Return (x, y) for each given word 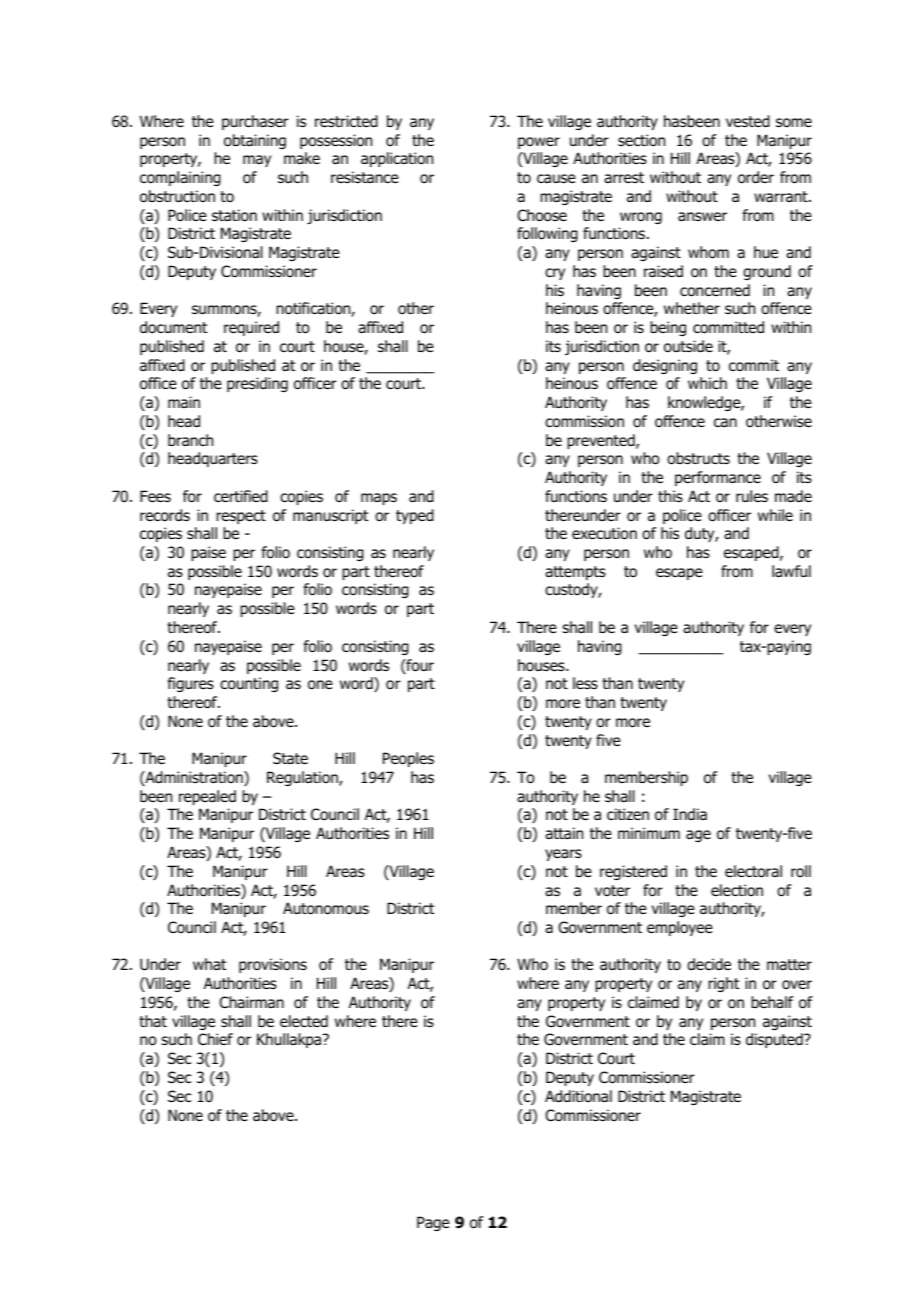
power (539, 143)
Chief (215, 1039)
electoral (753, 871)
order (756, 177)
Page (433, 1223)
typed (415, 516)
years (563, 855)
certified (241, 496)
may (257, 161)
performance (718, 478)
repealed (207, 797)
